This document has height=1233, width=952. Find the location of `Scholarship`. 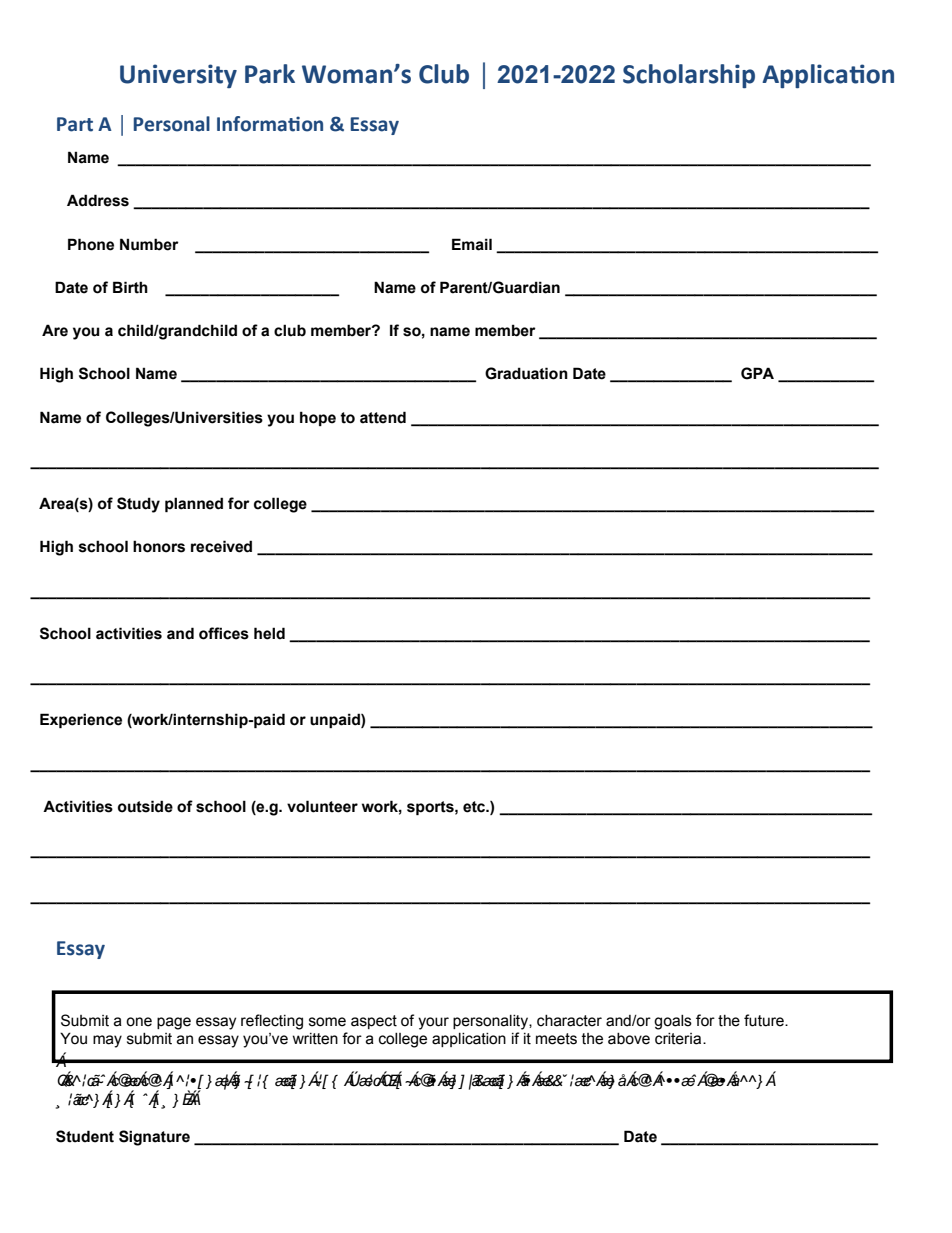

Scholarship is located at coordinates (689, 76).
